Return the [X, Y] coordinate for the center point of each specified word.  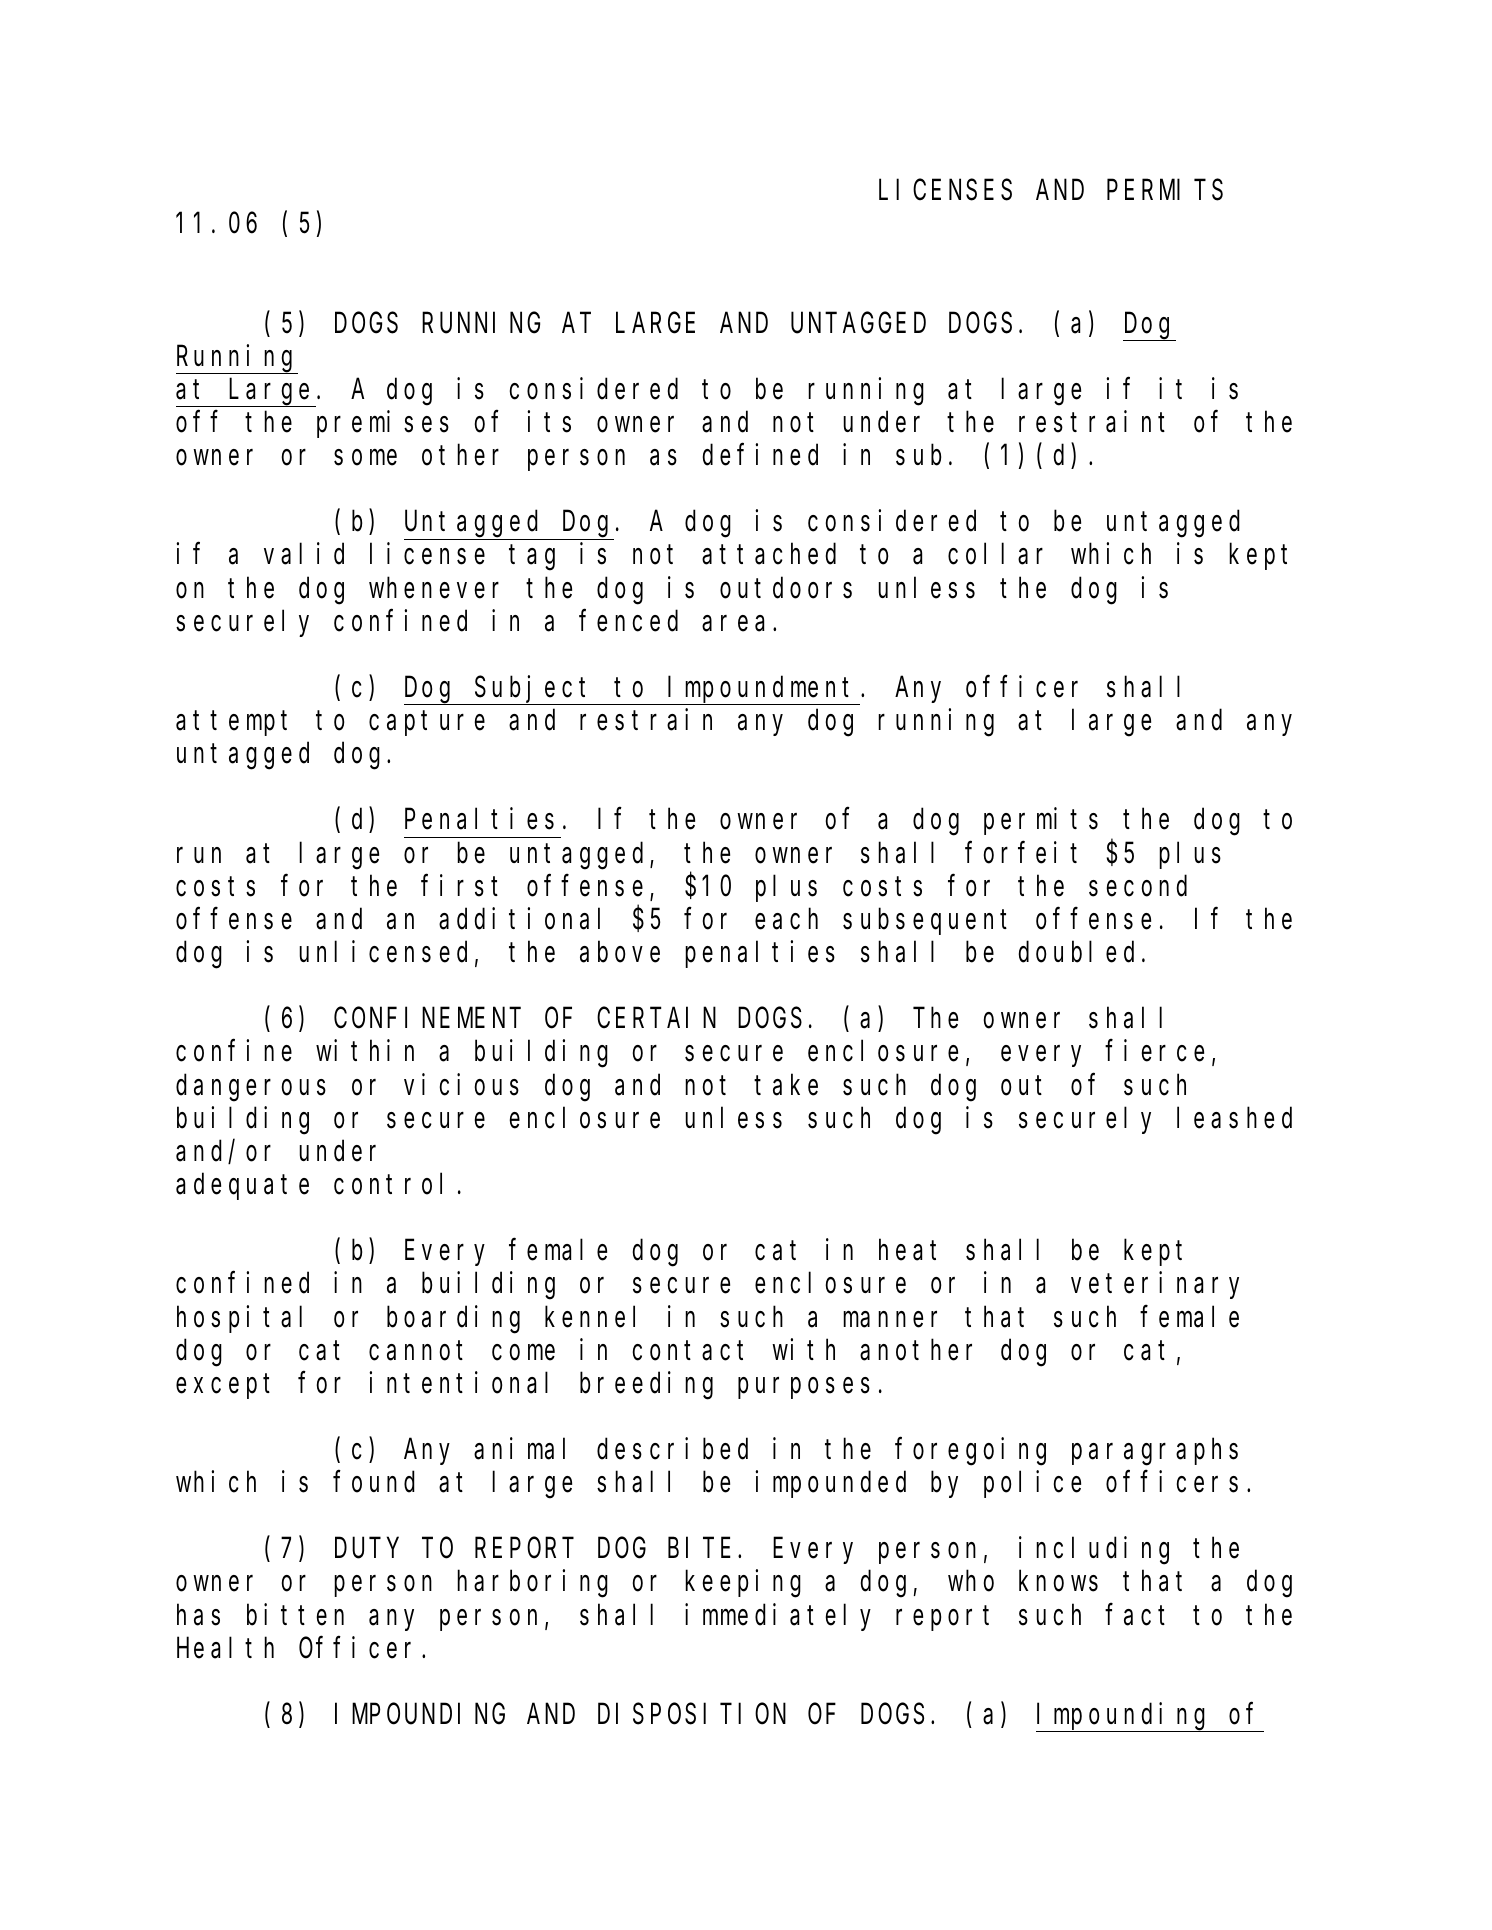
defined [760, 455]
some [365, 458]
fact [1135, 1615]
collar [995, 554]
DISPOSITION [692, 1715]
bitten [295, 1614]
